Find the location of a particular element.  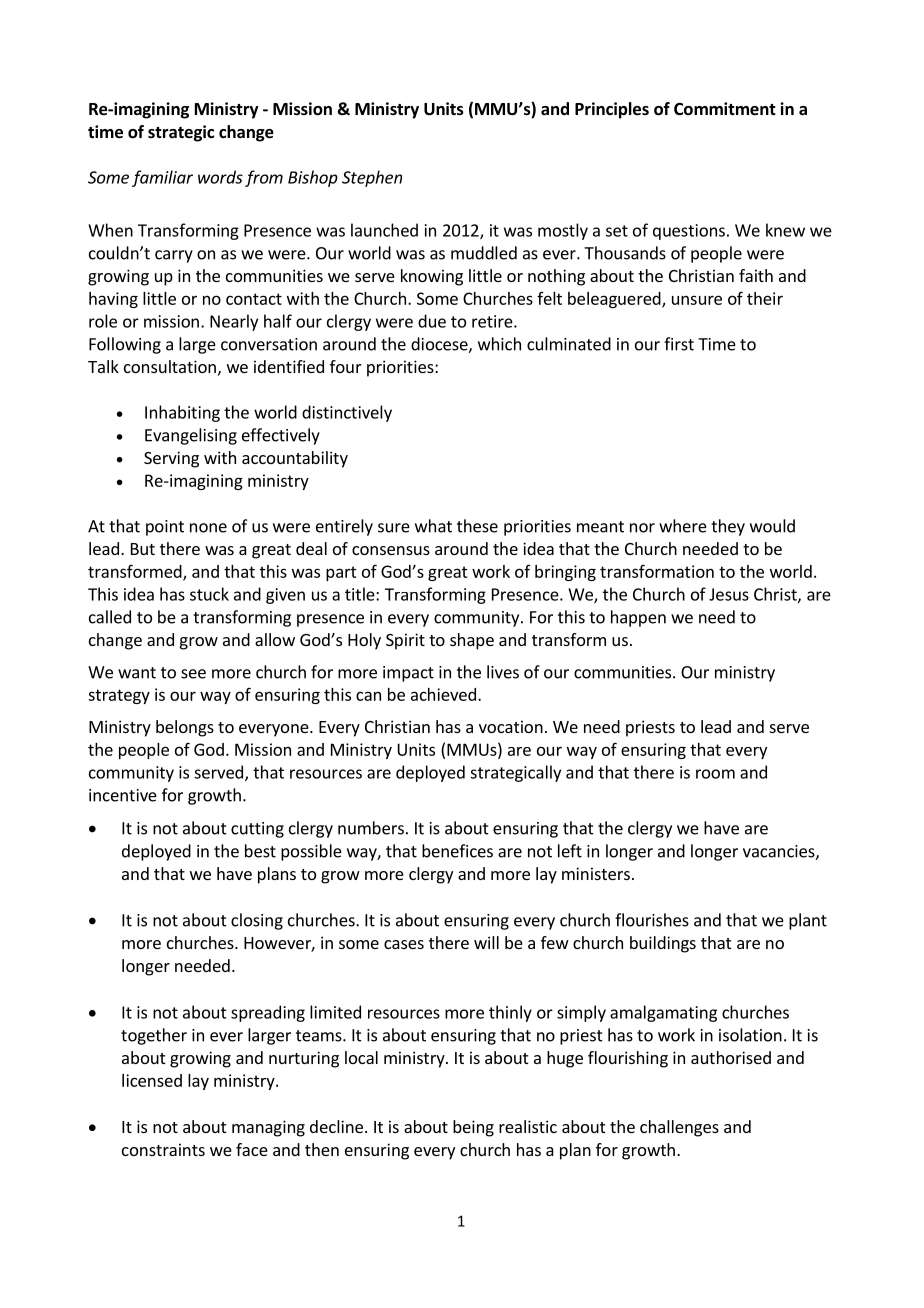

Stephen is located at coordinates (372, 178).
